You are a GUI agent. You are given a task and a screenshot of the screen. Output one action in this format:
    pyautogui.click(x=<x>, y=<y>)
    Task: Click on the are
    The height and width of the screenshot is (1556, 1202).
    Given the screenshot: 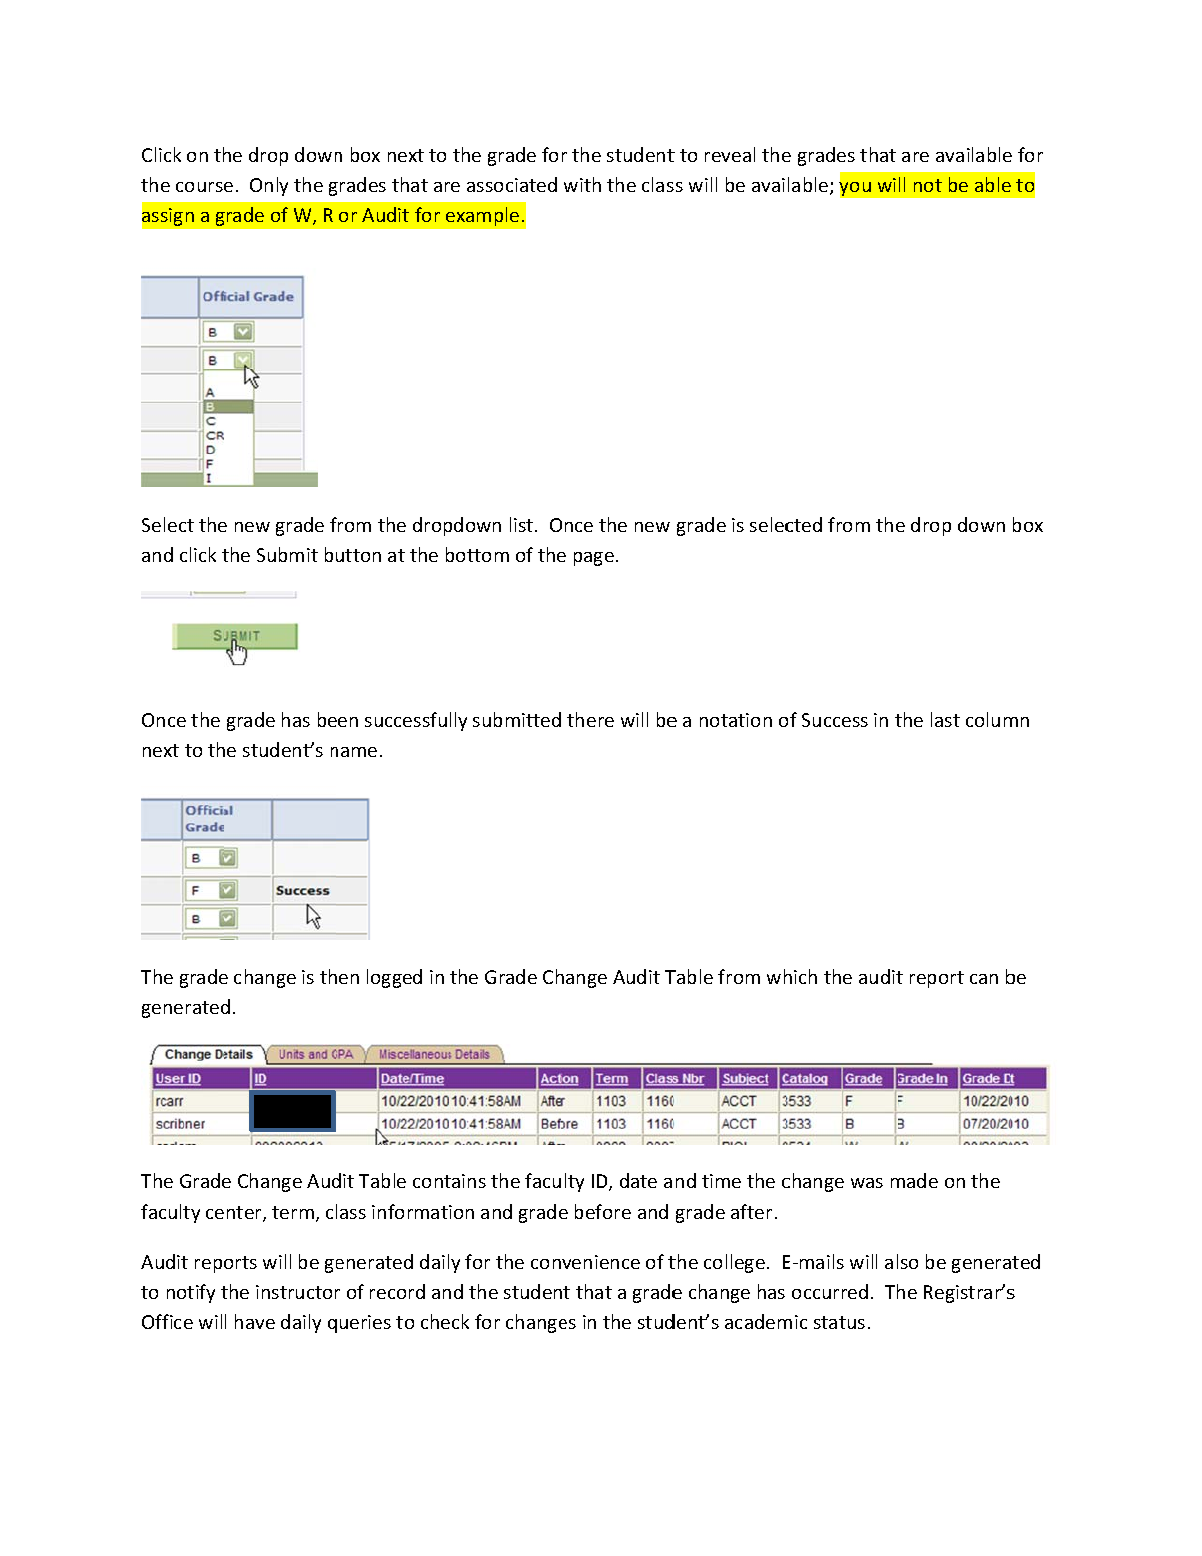 What is the action you would take?
    pyautogui.click(x=915, y=157)
